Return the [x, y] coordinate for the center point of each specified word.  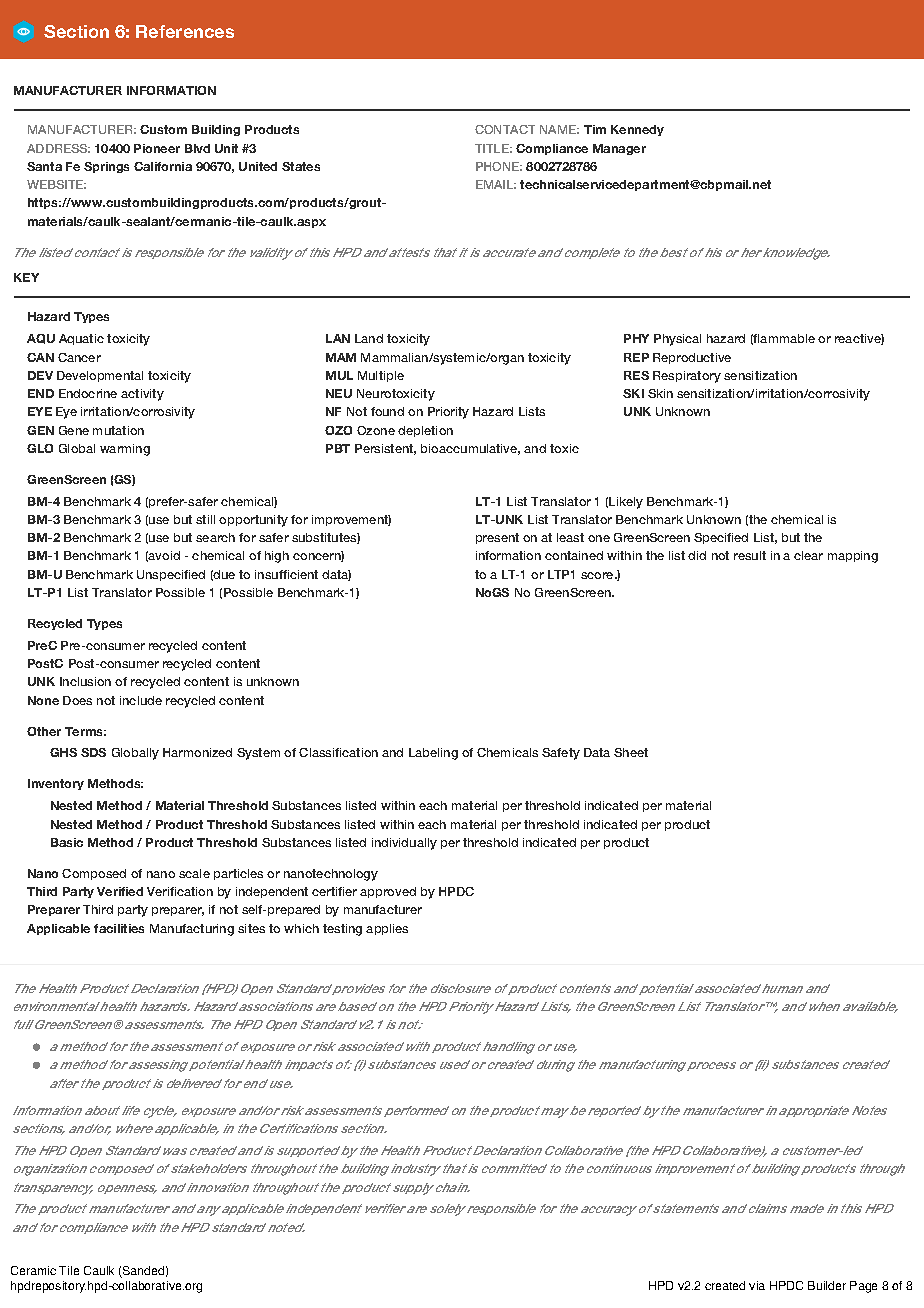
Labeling [433, 754]
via [757, 1285]
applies [387, 929]
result [750, 555]
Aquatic [81, 339]
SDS [93, 752]
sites [251, 928]
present [497, 538]
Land [369, 338]
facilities [119, 928]
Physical [677, 340]
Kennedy [637, 130]
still [205, 519]
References [185, 31]
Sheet [631, 752]
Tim [595, 129]
